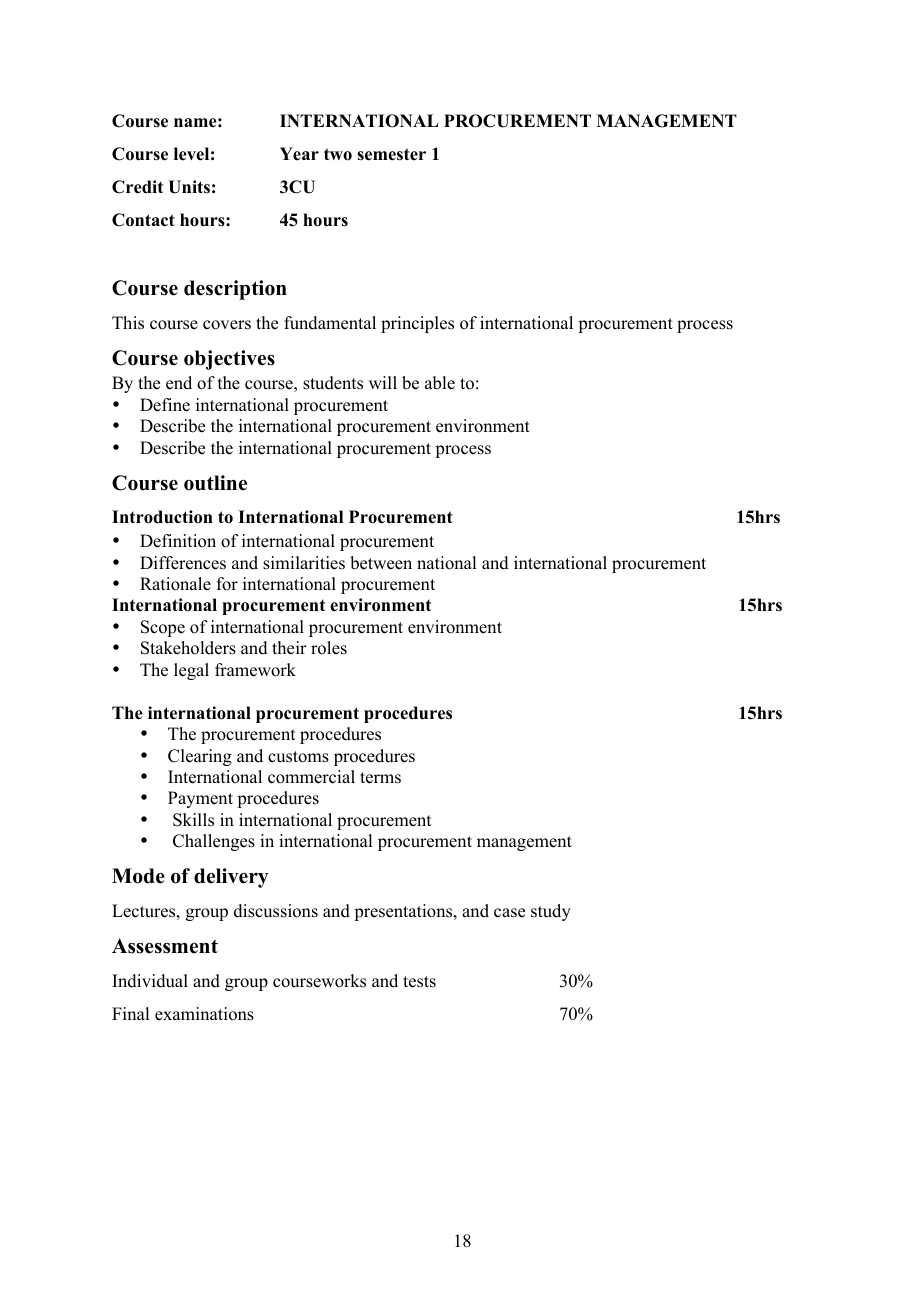 This page has height=1308, width=924. I want to click on two, so click(338, 154).
